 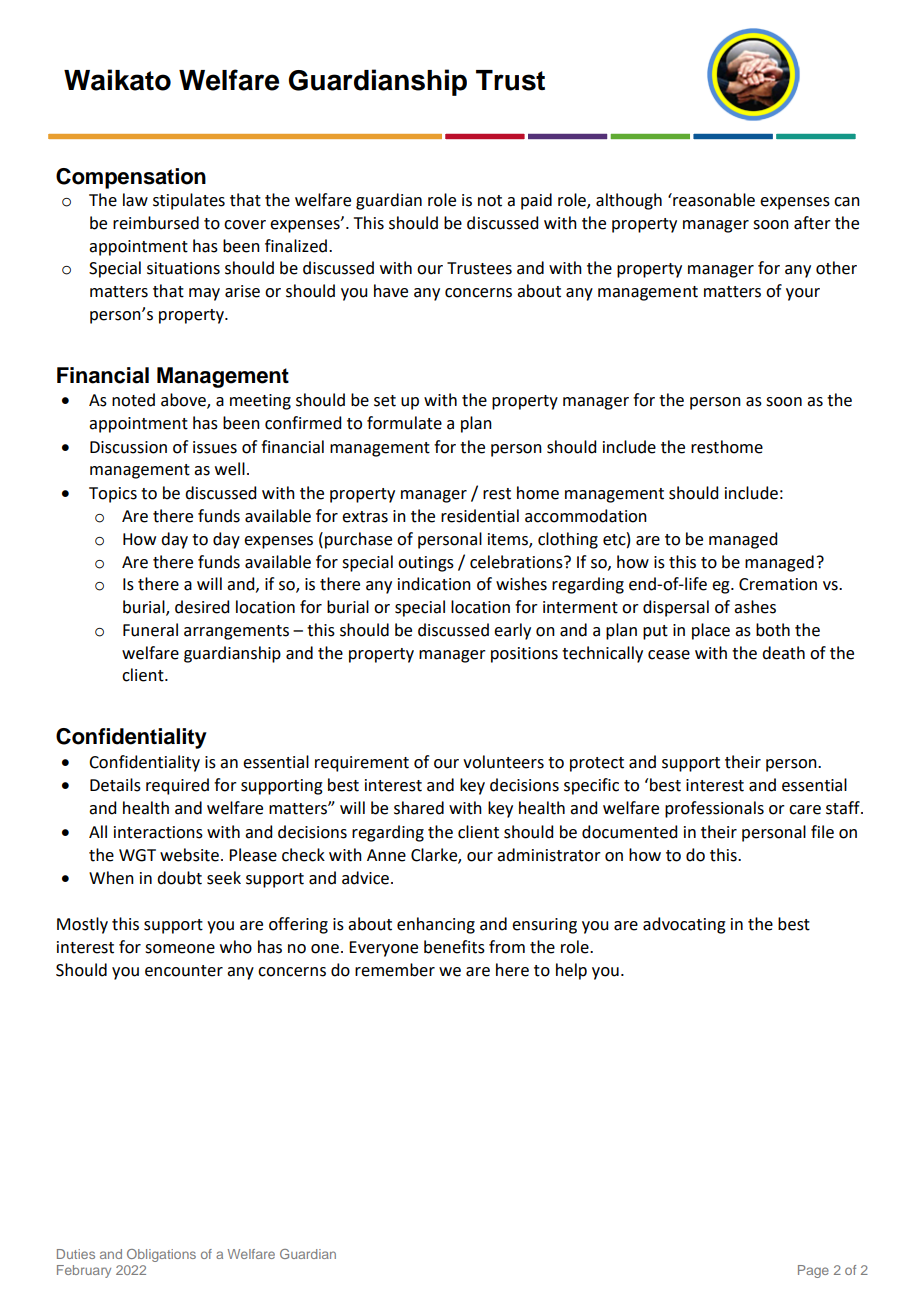 What do you see at coordinates (161, 1255) in the image?
I see `Obligations` at bounding box center [161, 1255].
